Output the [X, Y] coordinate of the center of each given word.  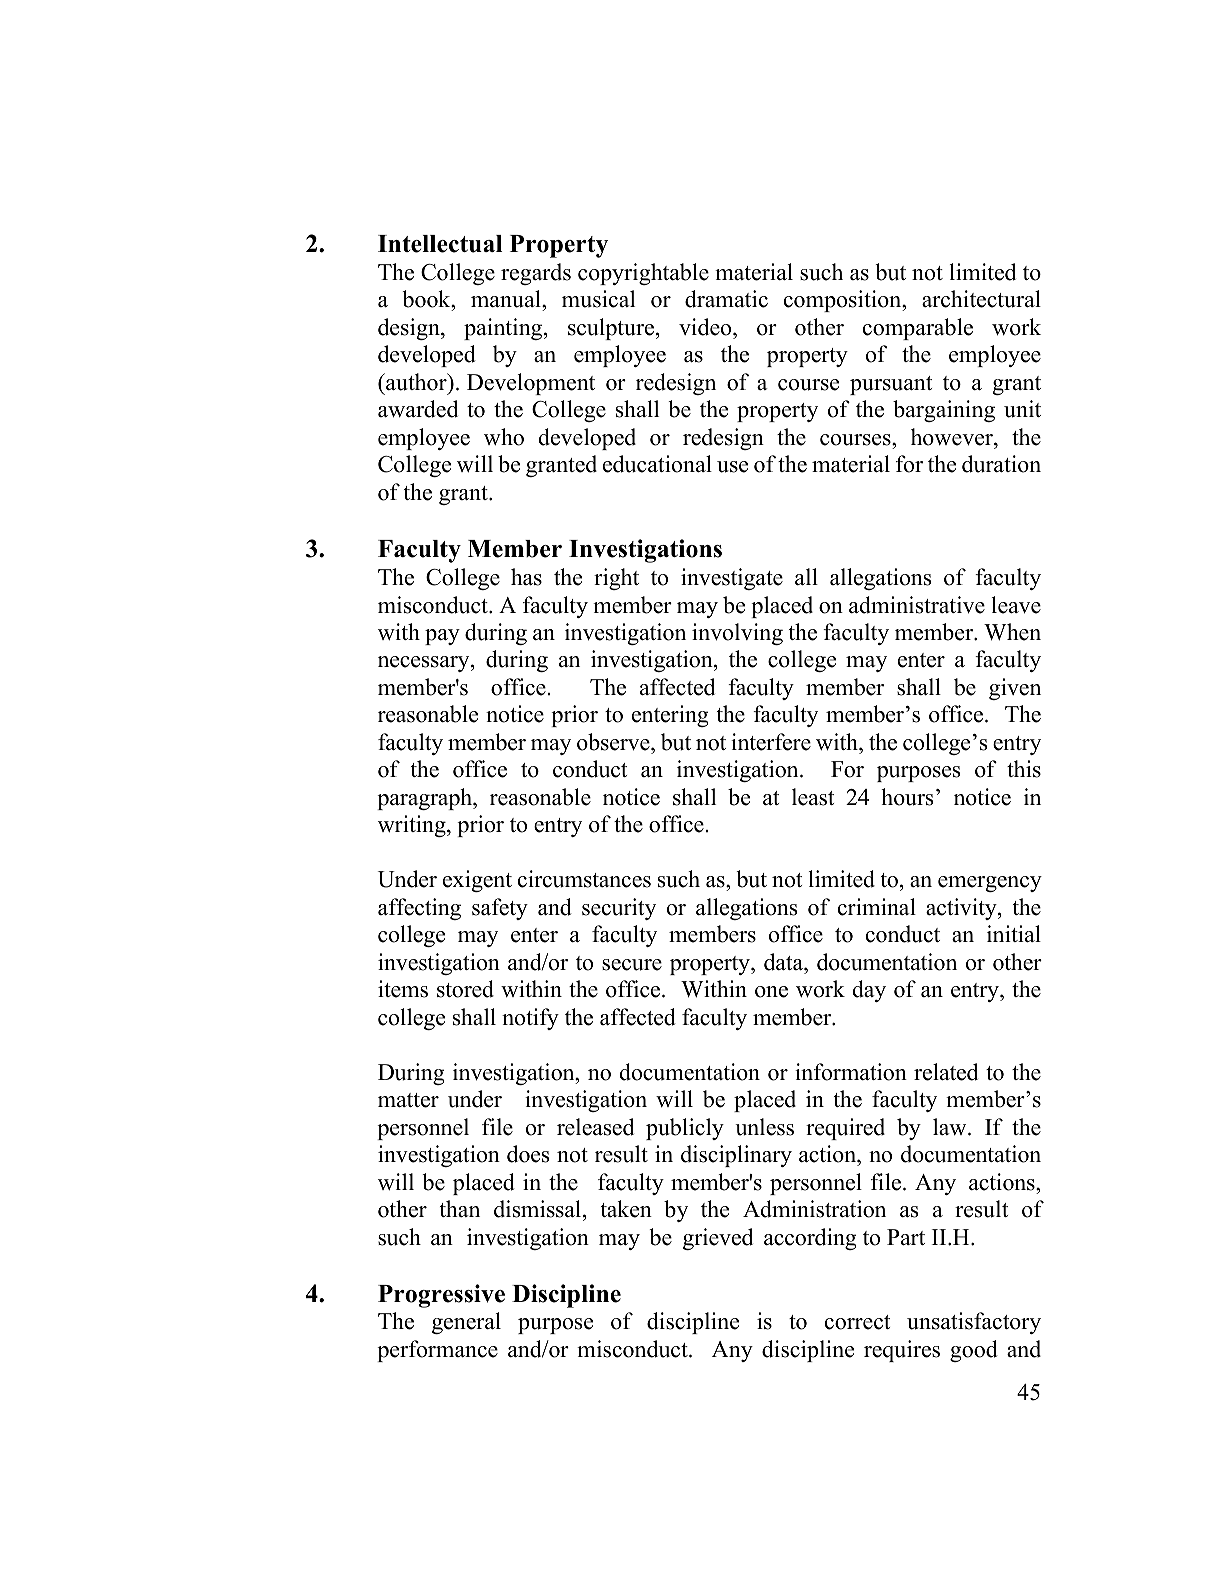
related [946, 1072]
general [466, 1323]
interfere [771, 742]
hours [907, 797]
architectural [981, 299]
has [526, 577]
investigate [732, 579]
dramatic [726, 299]
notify [530, 1019]
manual [507, 300]
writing [413, 826]
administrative [917, 605]
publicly [685, 1129]
